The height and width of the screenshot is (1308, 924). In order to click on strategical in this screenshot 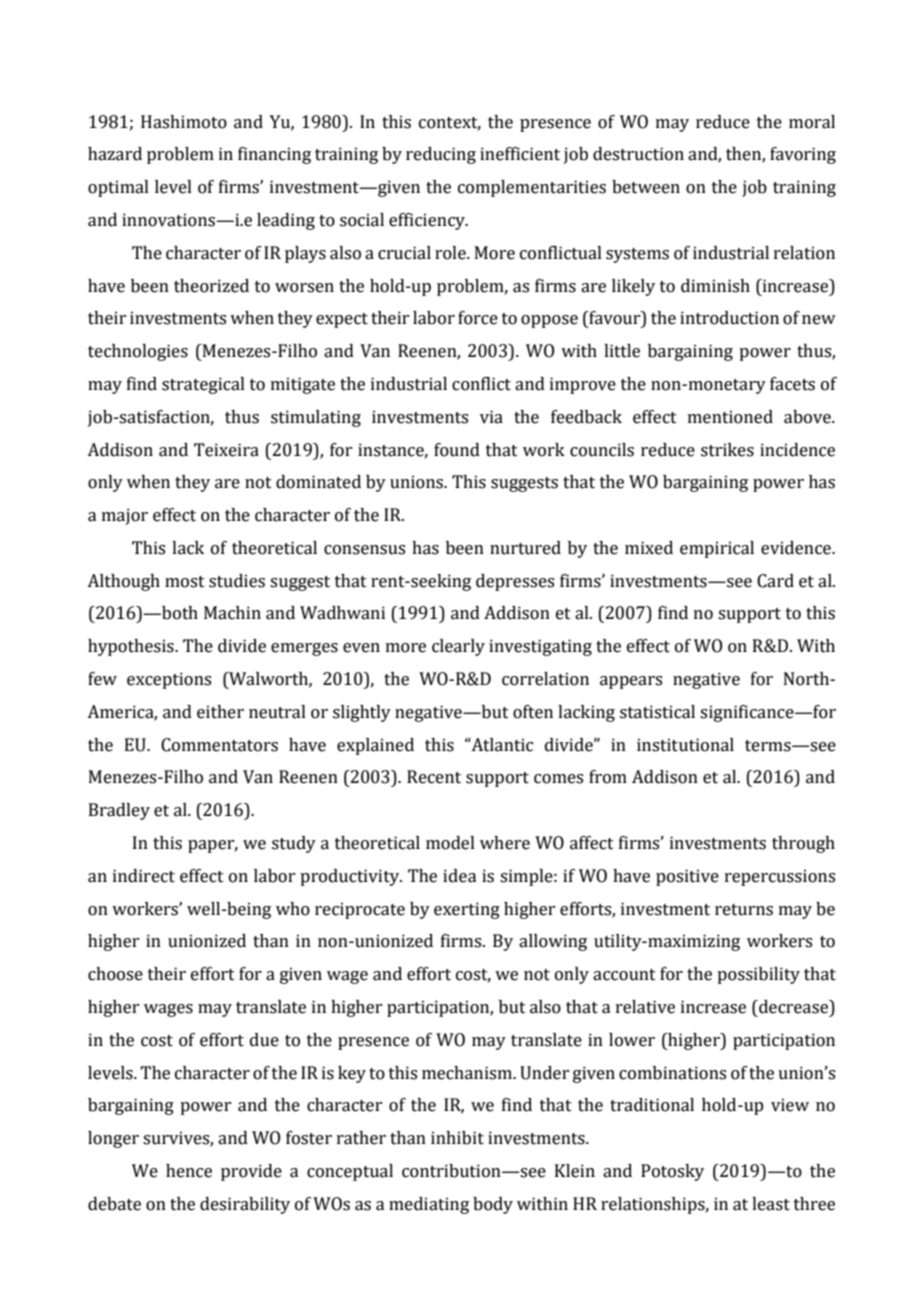, I will do `click(203, 385)`.
